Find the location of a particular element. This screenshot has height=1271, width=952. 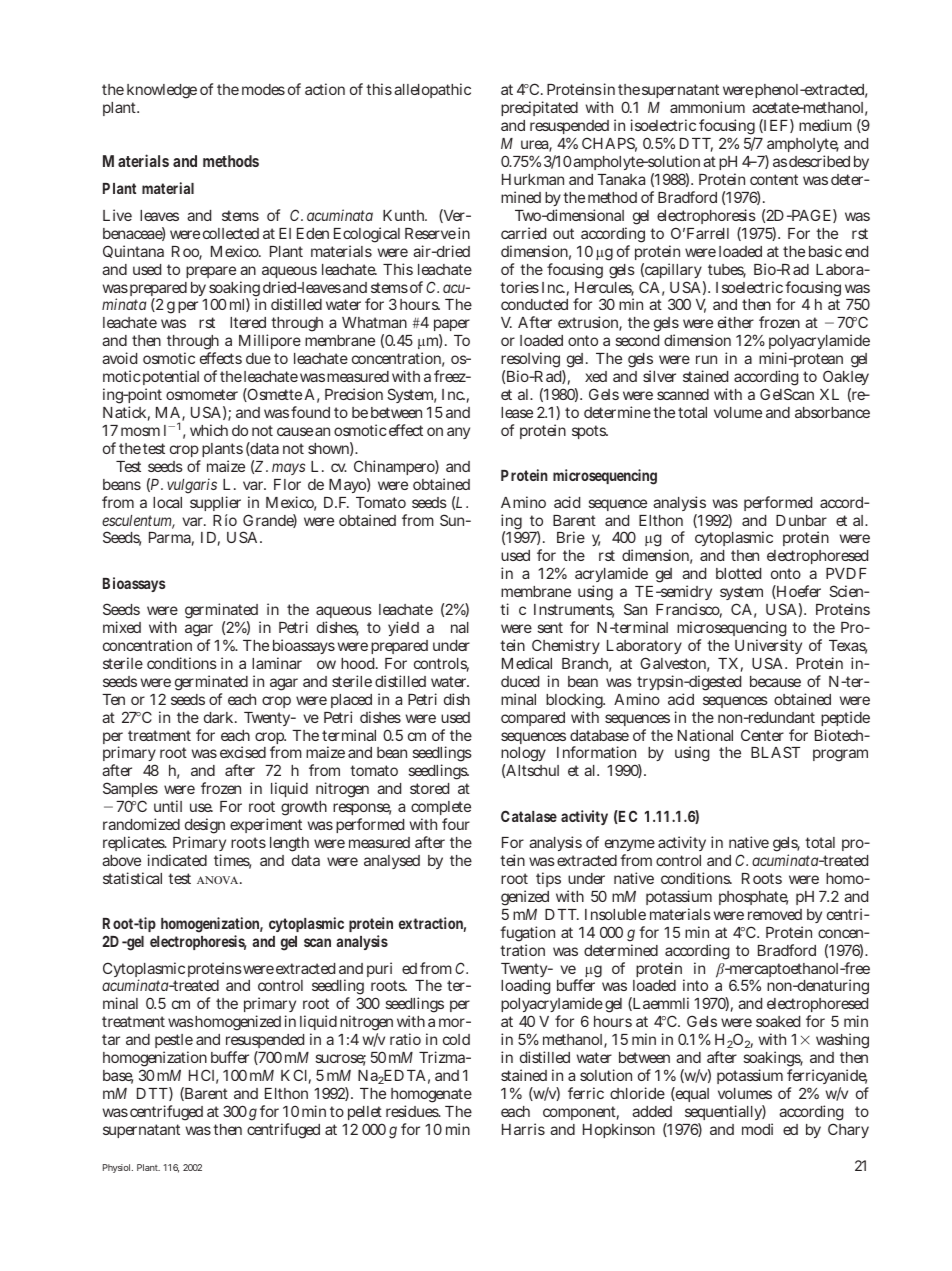

mixed is located at coordinates (122, 627).
